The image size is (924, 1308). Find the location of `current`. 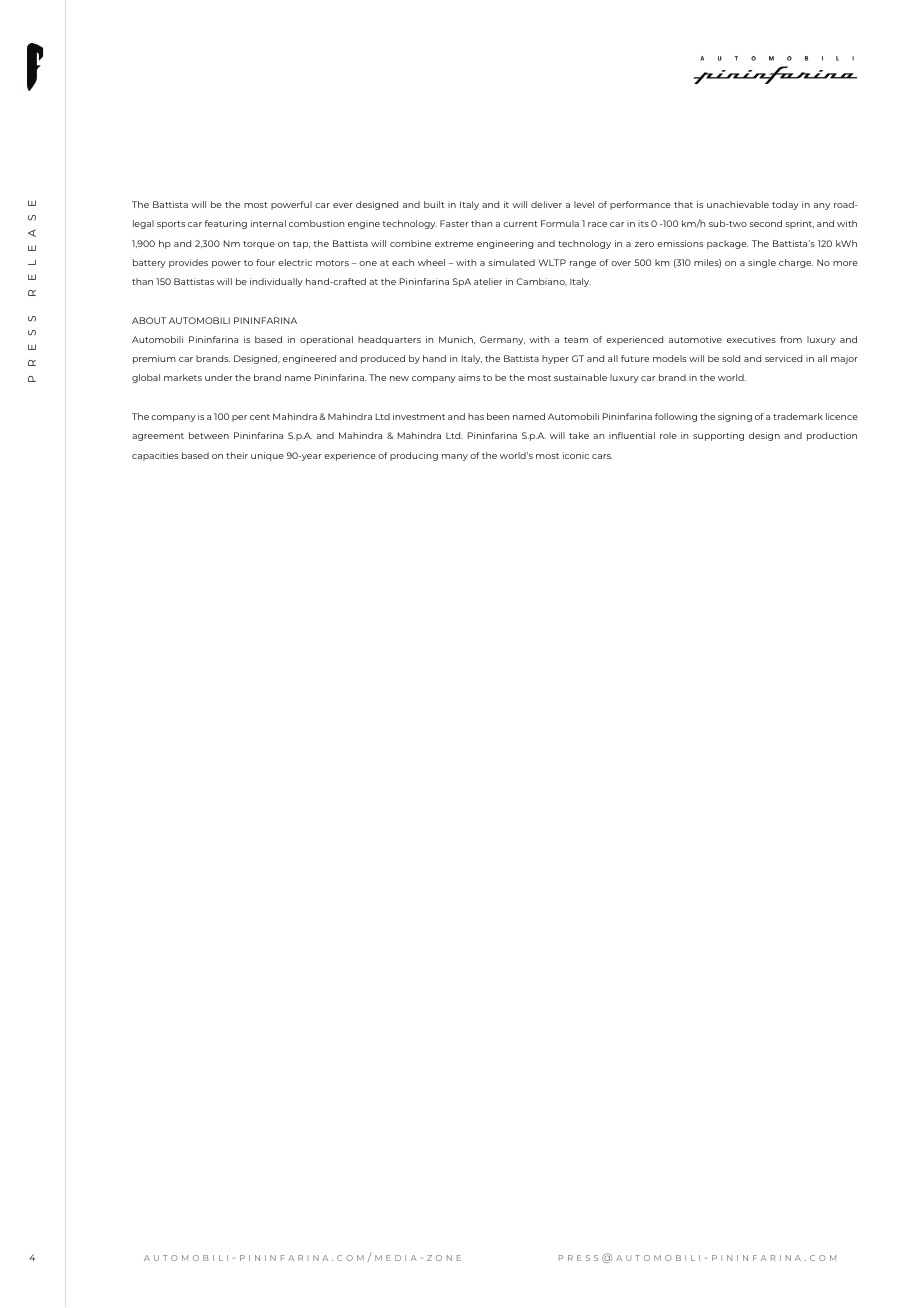

current is located at coordinates (520, 224).
